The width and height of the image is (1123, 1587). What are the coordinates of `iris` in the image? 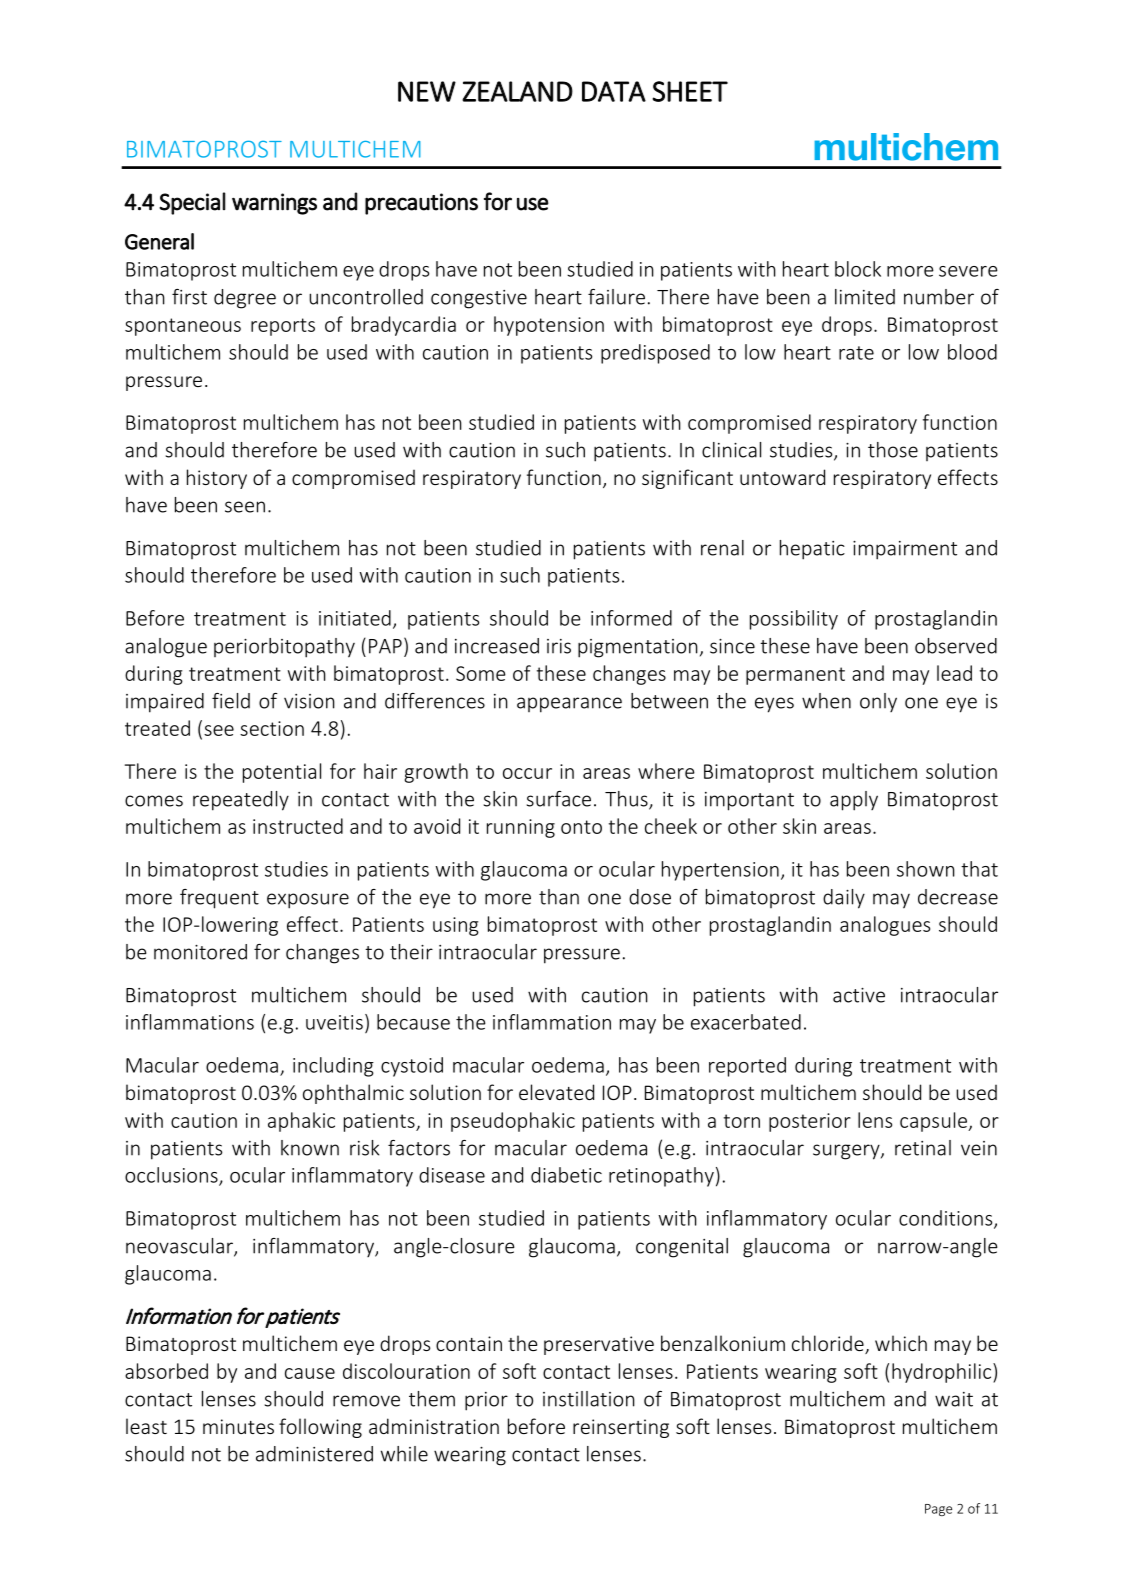 It's located at (559, 646).
